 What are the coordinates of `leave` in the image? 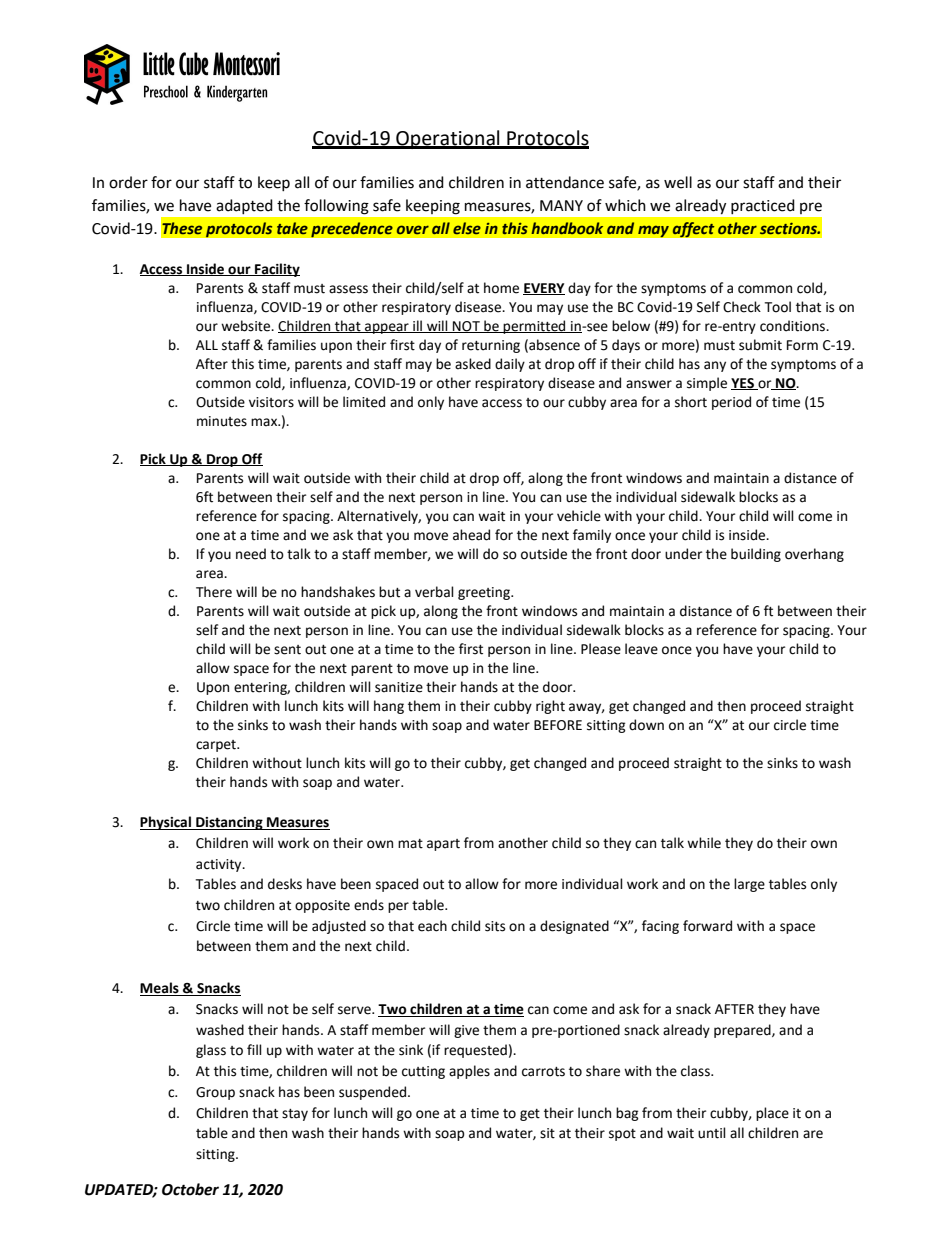 It's located at (641, 649).
